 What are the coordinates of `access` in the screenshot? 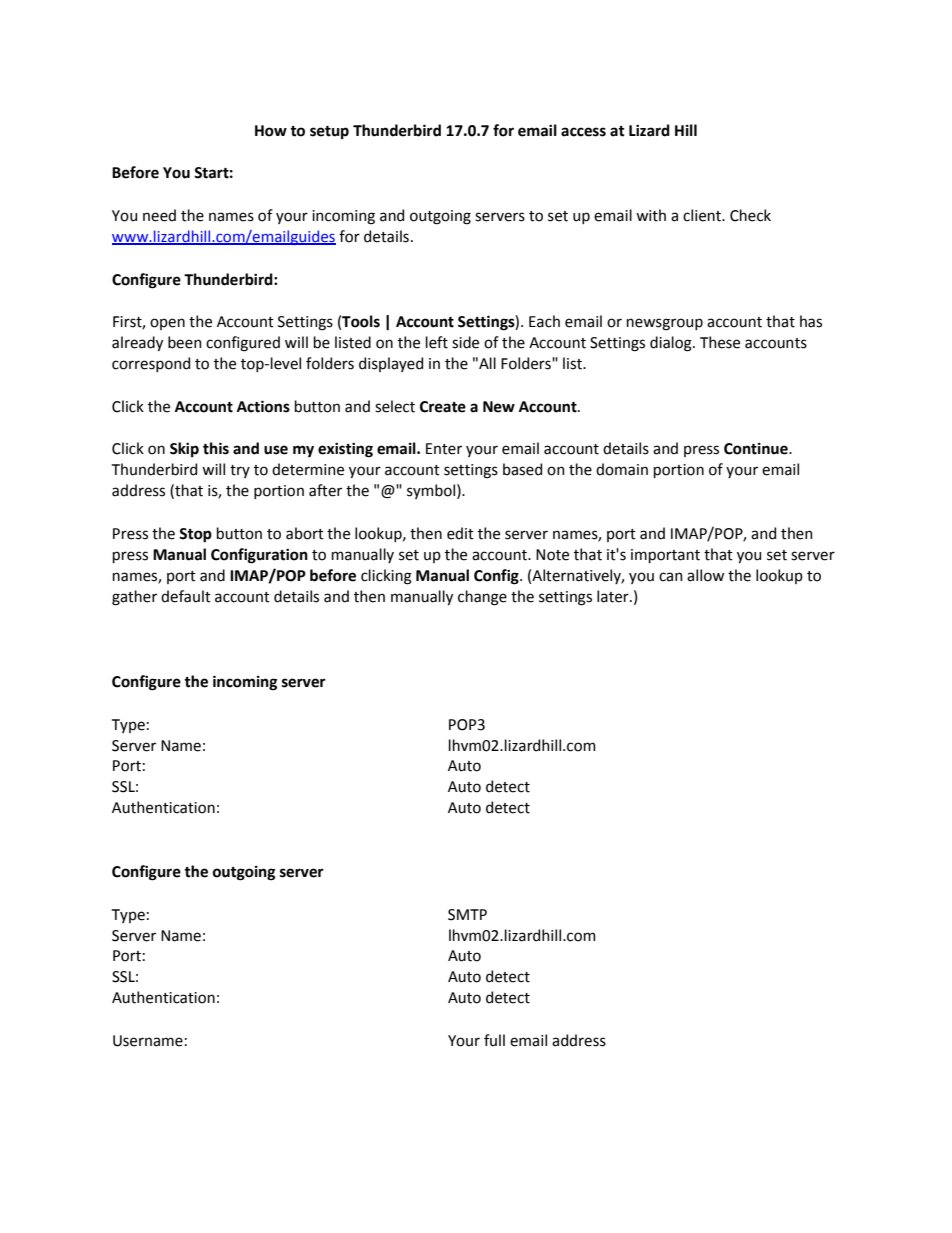 It's located at (583, 132).
